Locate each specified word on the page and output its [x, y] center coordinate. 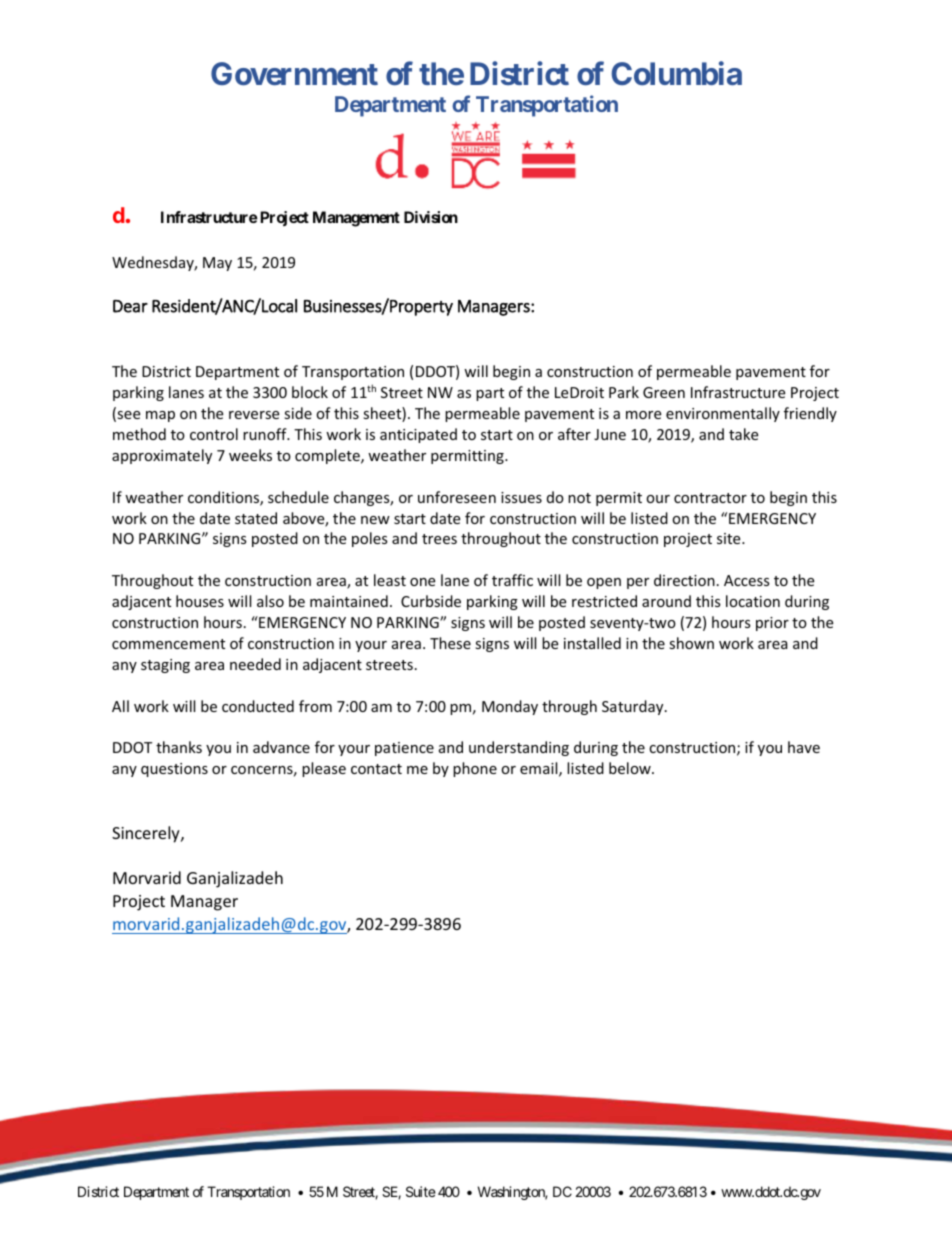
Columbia [676, 73]
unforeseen [457, 497]
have [804, 747]
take [743, 434]
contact [376, 769]
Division [431, 217]
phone [475, 769]
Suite [421, 1191]
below [631, 768]
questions [174, 770]
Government [294, 74]
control [214, 434]
